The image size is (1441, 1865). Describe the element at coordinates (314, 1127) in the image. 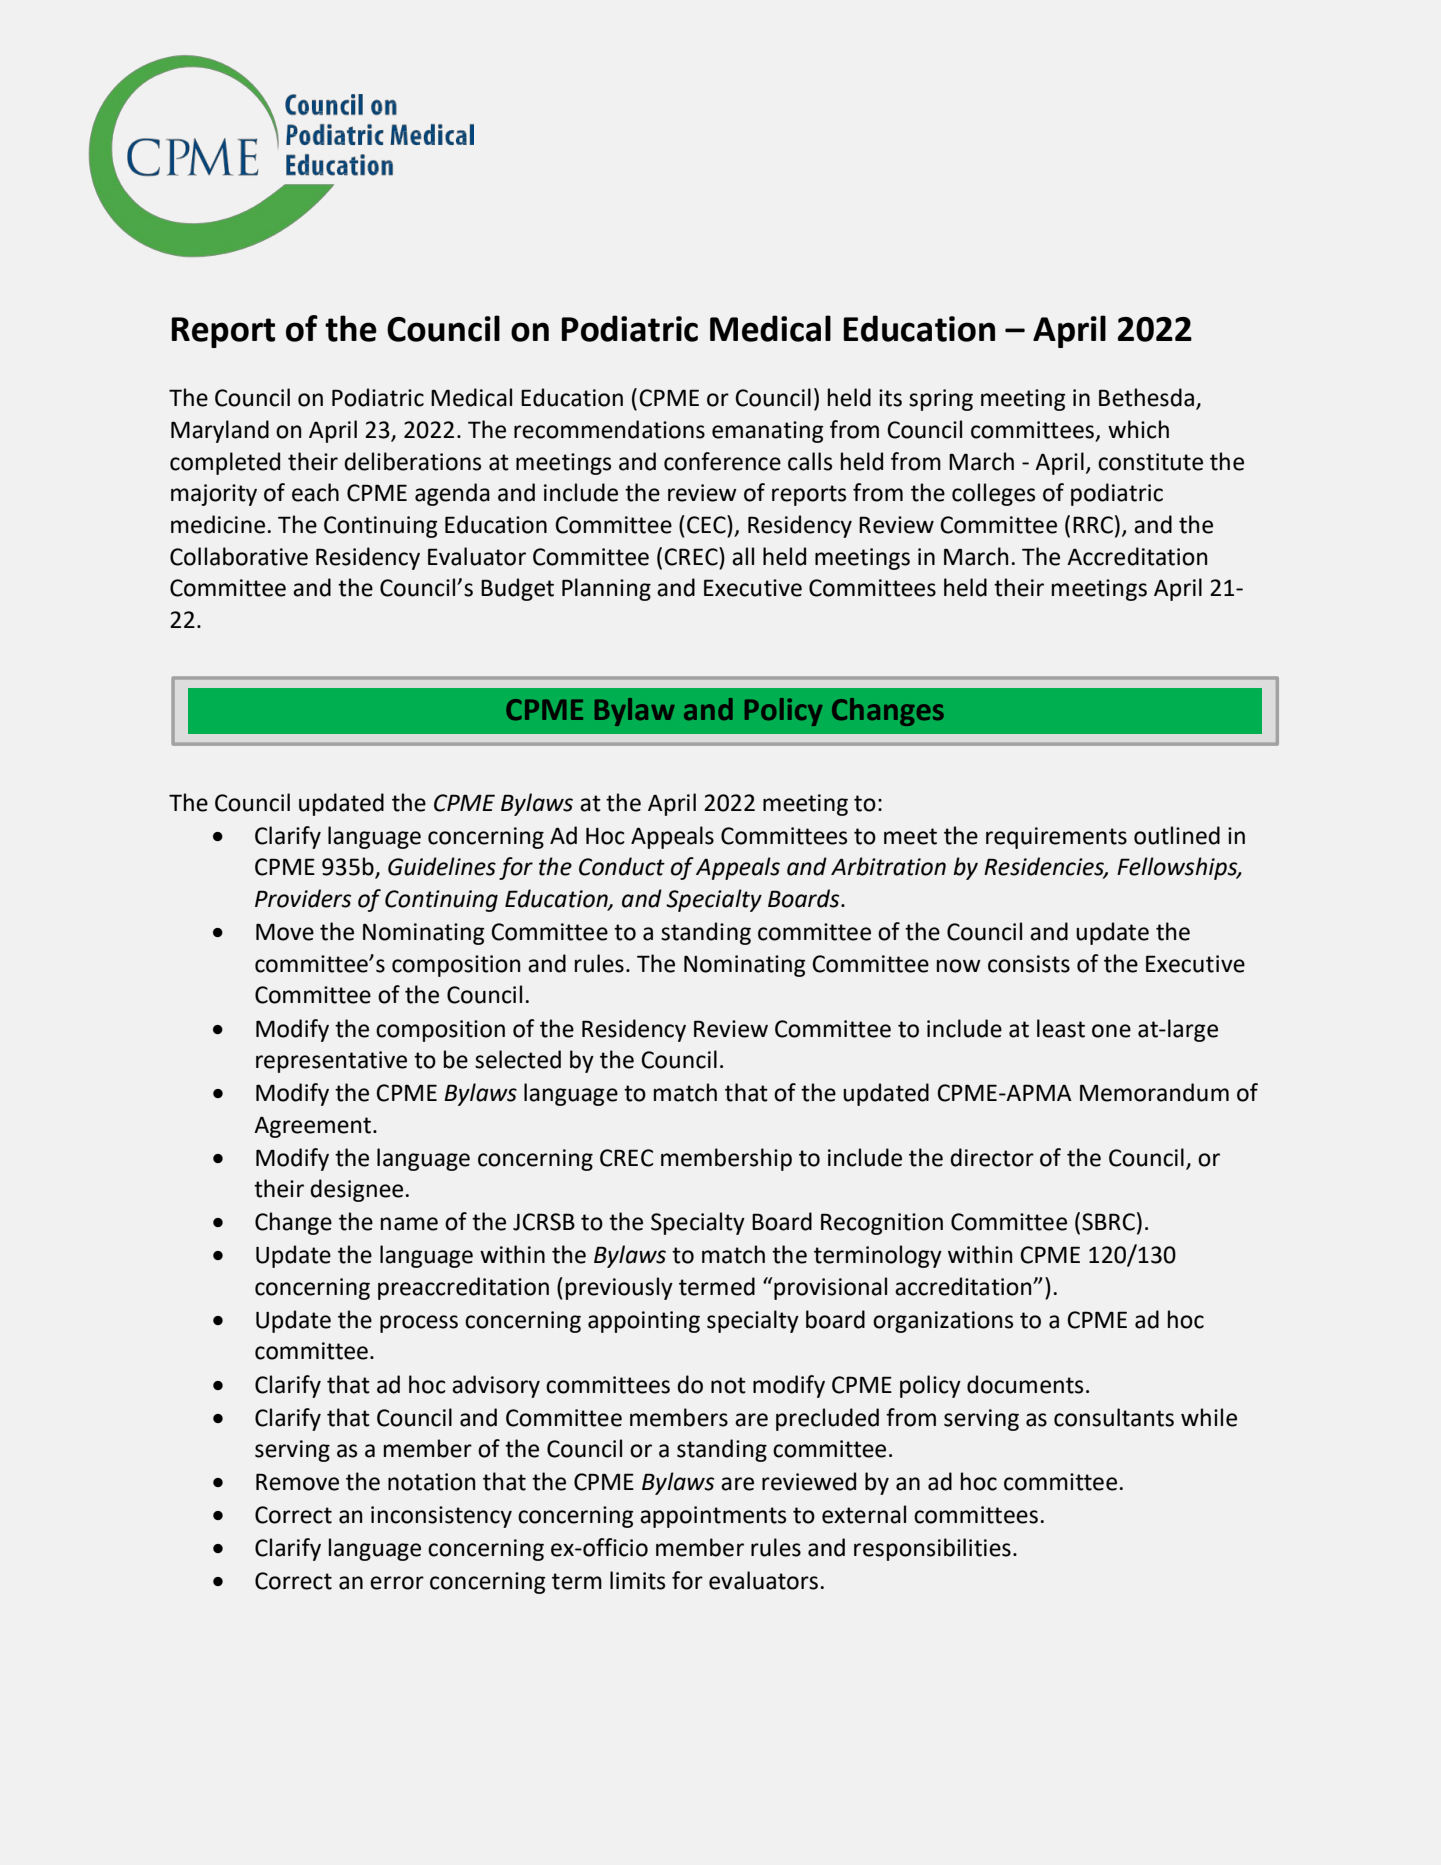

I see `Agreement` at that location.
